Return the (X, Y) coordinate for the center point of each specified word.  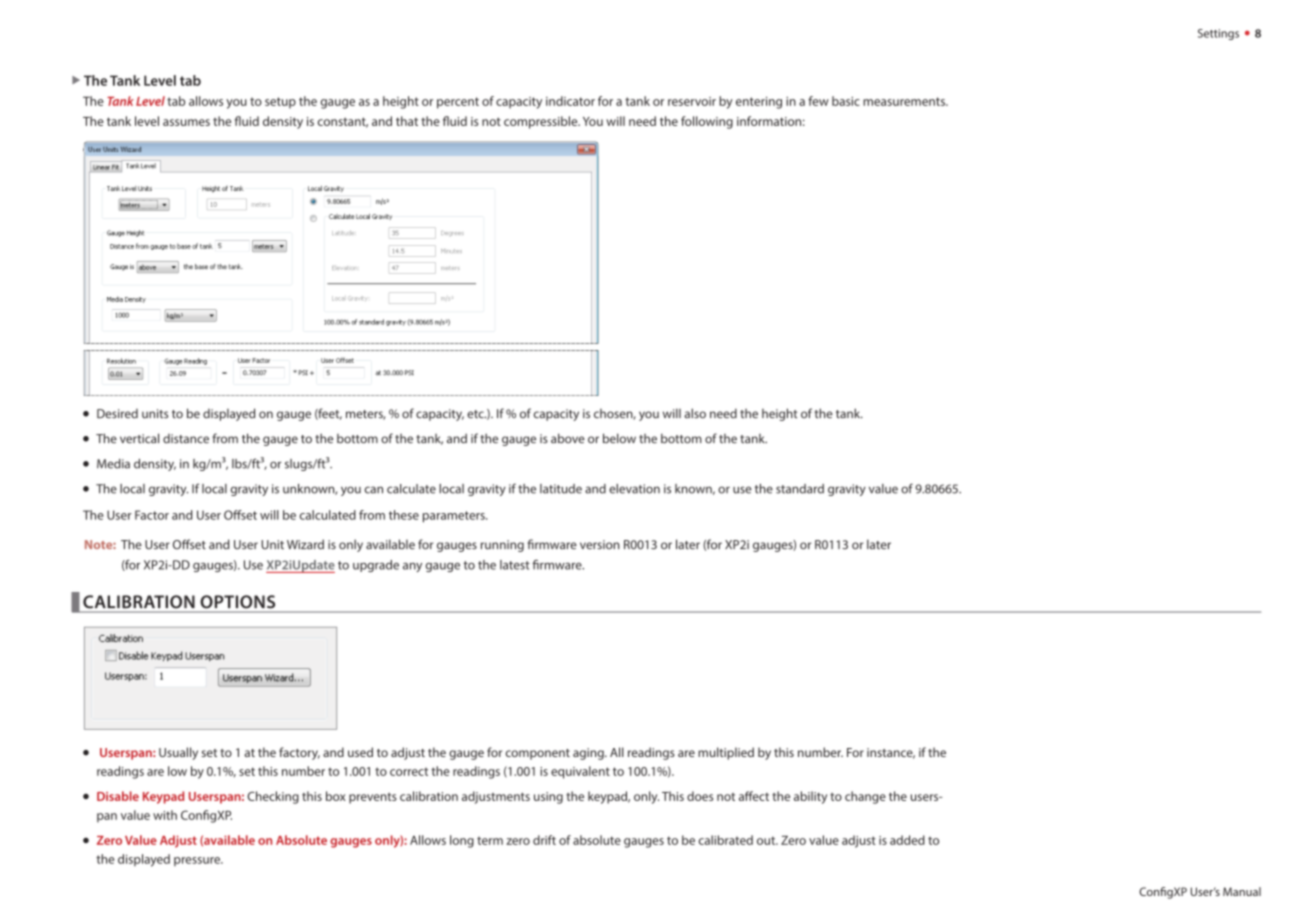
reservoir (692, 101)
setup (280, 103)
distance (186, 439)
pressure (198, 861)
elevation (634, 489)
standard (800, 489)
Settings (1218, 34)
